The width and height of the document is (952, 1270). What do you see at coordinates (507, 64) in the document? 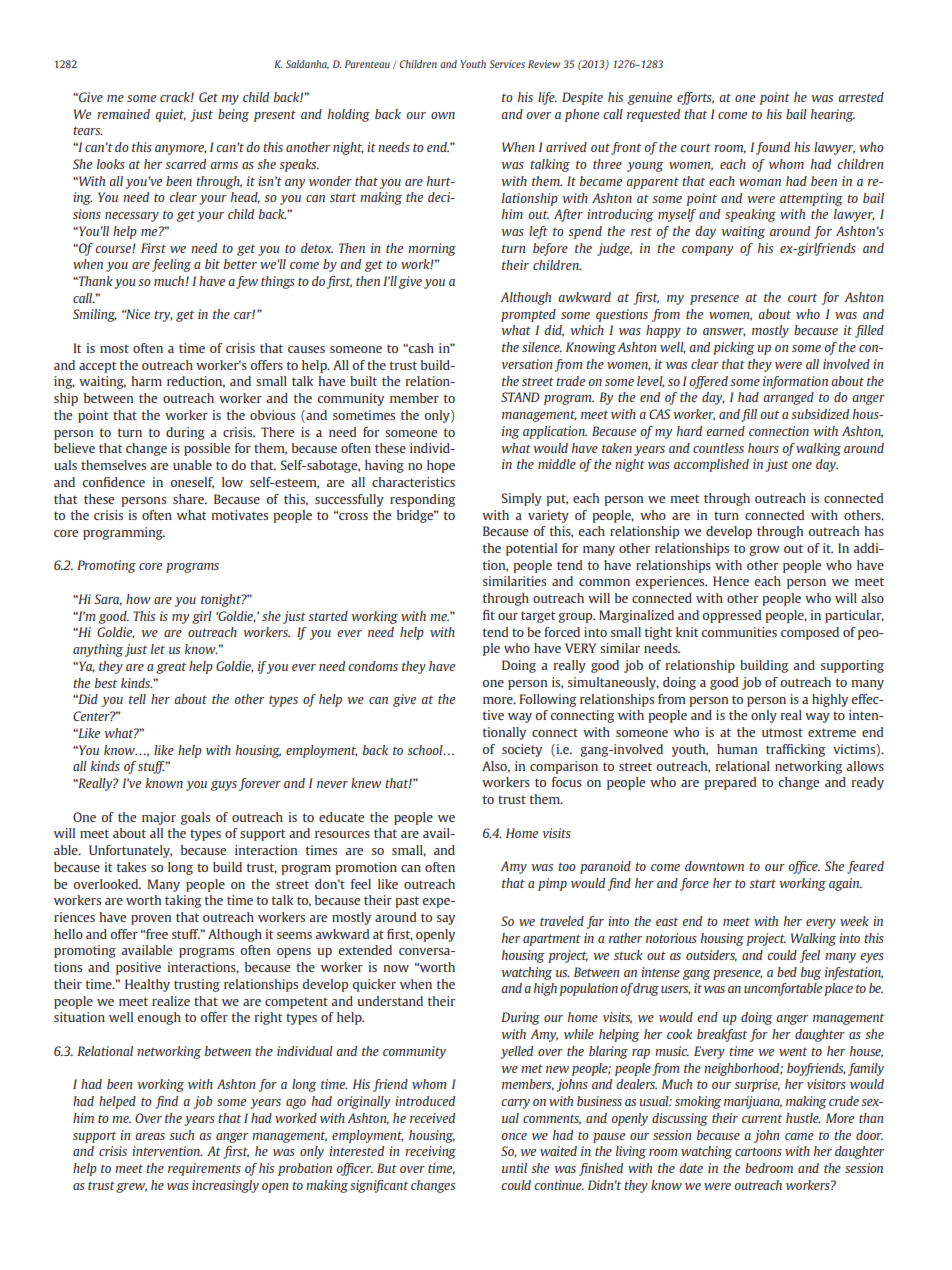
I see `Services` at bounding box center [507, 64].
